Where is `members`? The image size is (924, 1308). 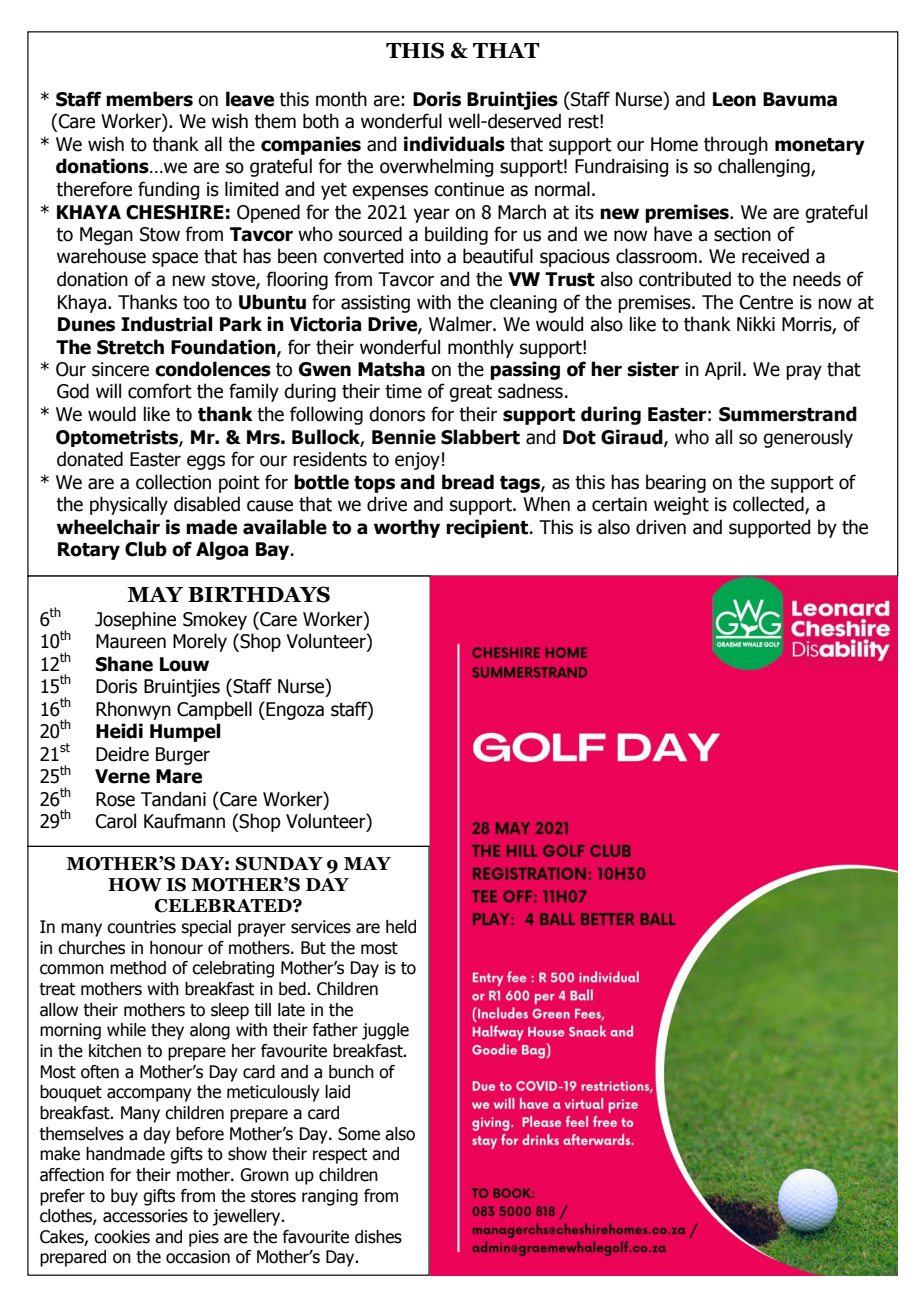
members is located at coordinates (149, 99).
